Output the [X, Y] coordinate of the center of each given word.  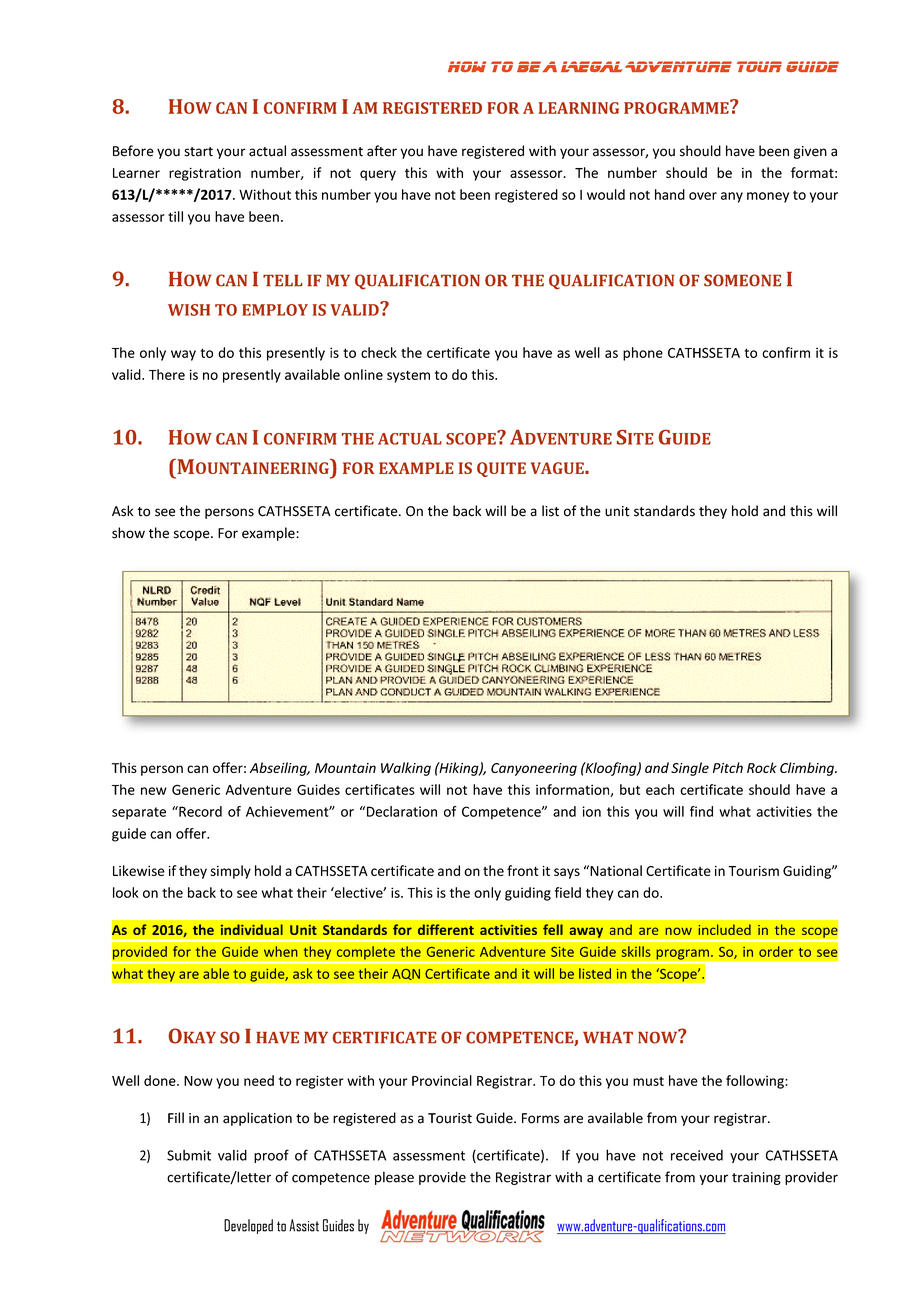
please [394, 1178]
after [382, 151]
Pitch [728, 767]
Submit [189, 1155]
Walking [406, 769]
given [810, 152]
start [198, 152]
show [128, 533]
